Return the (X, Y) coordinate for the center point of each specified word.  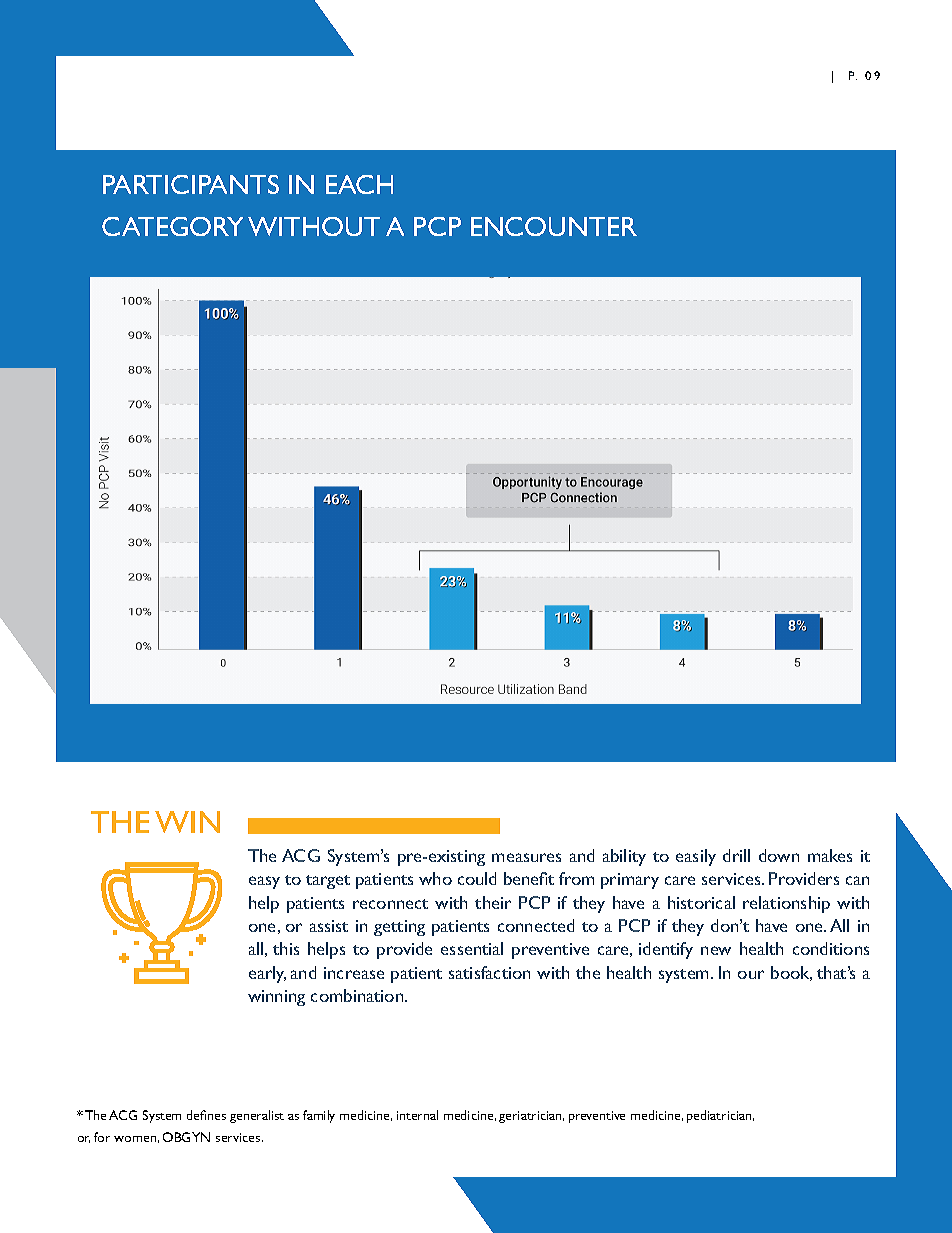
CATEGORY (172, 226)
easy (264, 882)
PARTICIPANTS (191, 184)
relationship (786, 904)
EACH (359, 184)
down (779, 855)
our (751, 974)
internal (417, 1115)
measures (526, 857)
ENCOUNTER (554, 226)
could (477, 878)
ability (624, 857)
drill (736, 855)
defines (206, 1115)
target (328, 882)
